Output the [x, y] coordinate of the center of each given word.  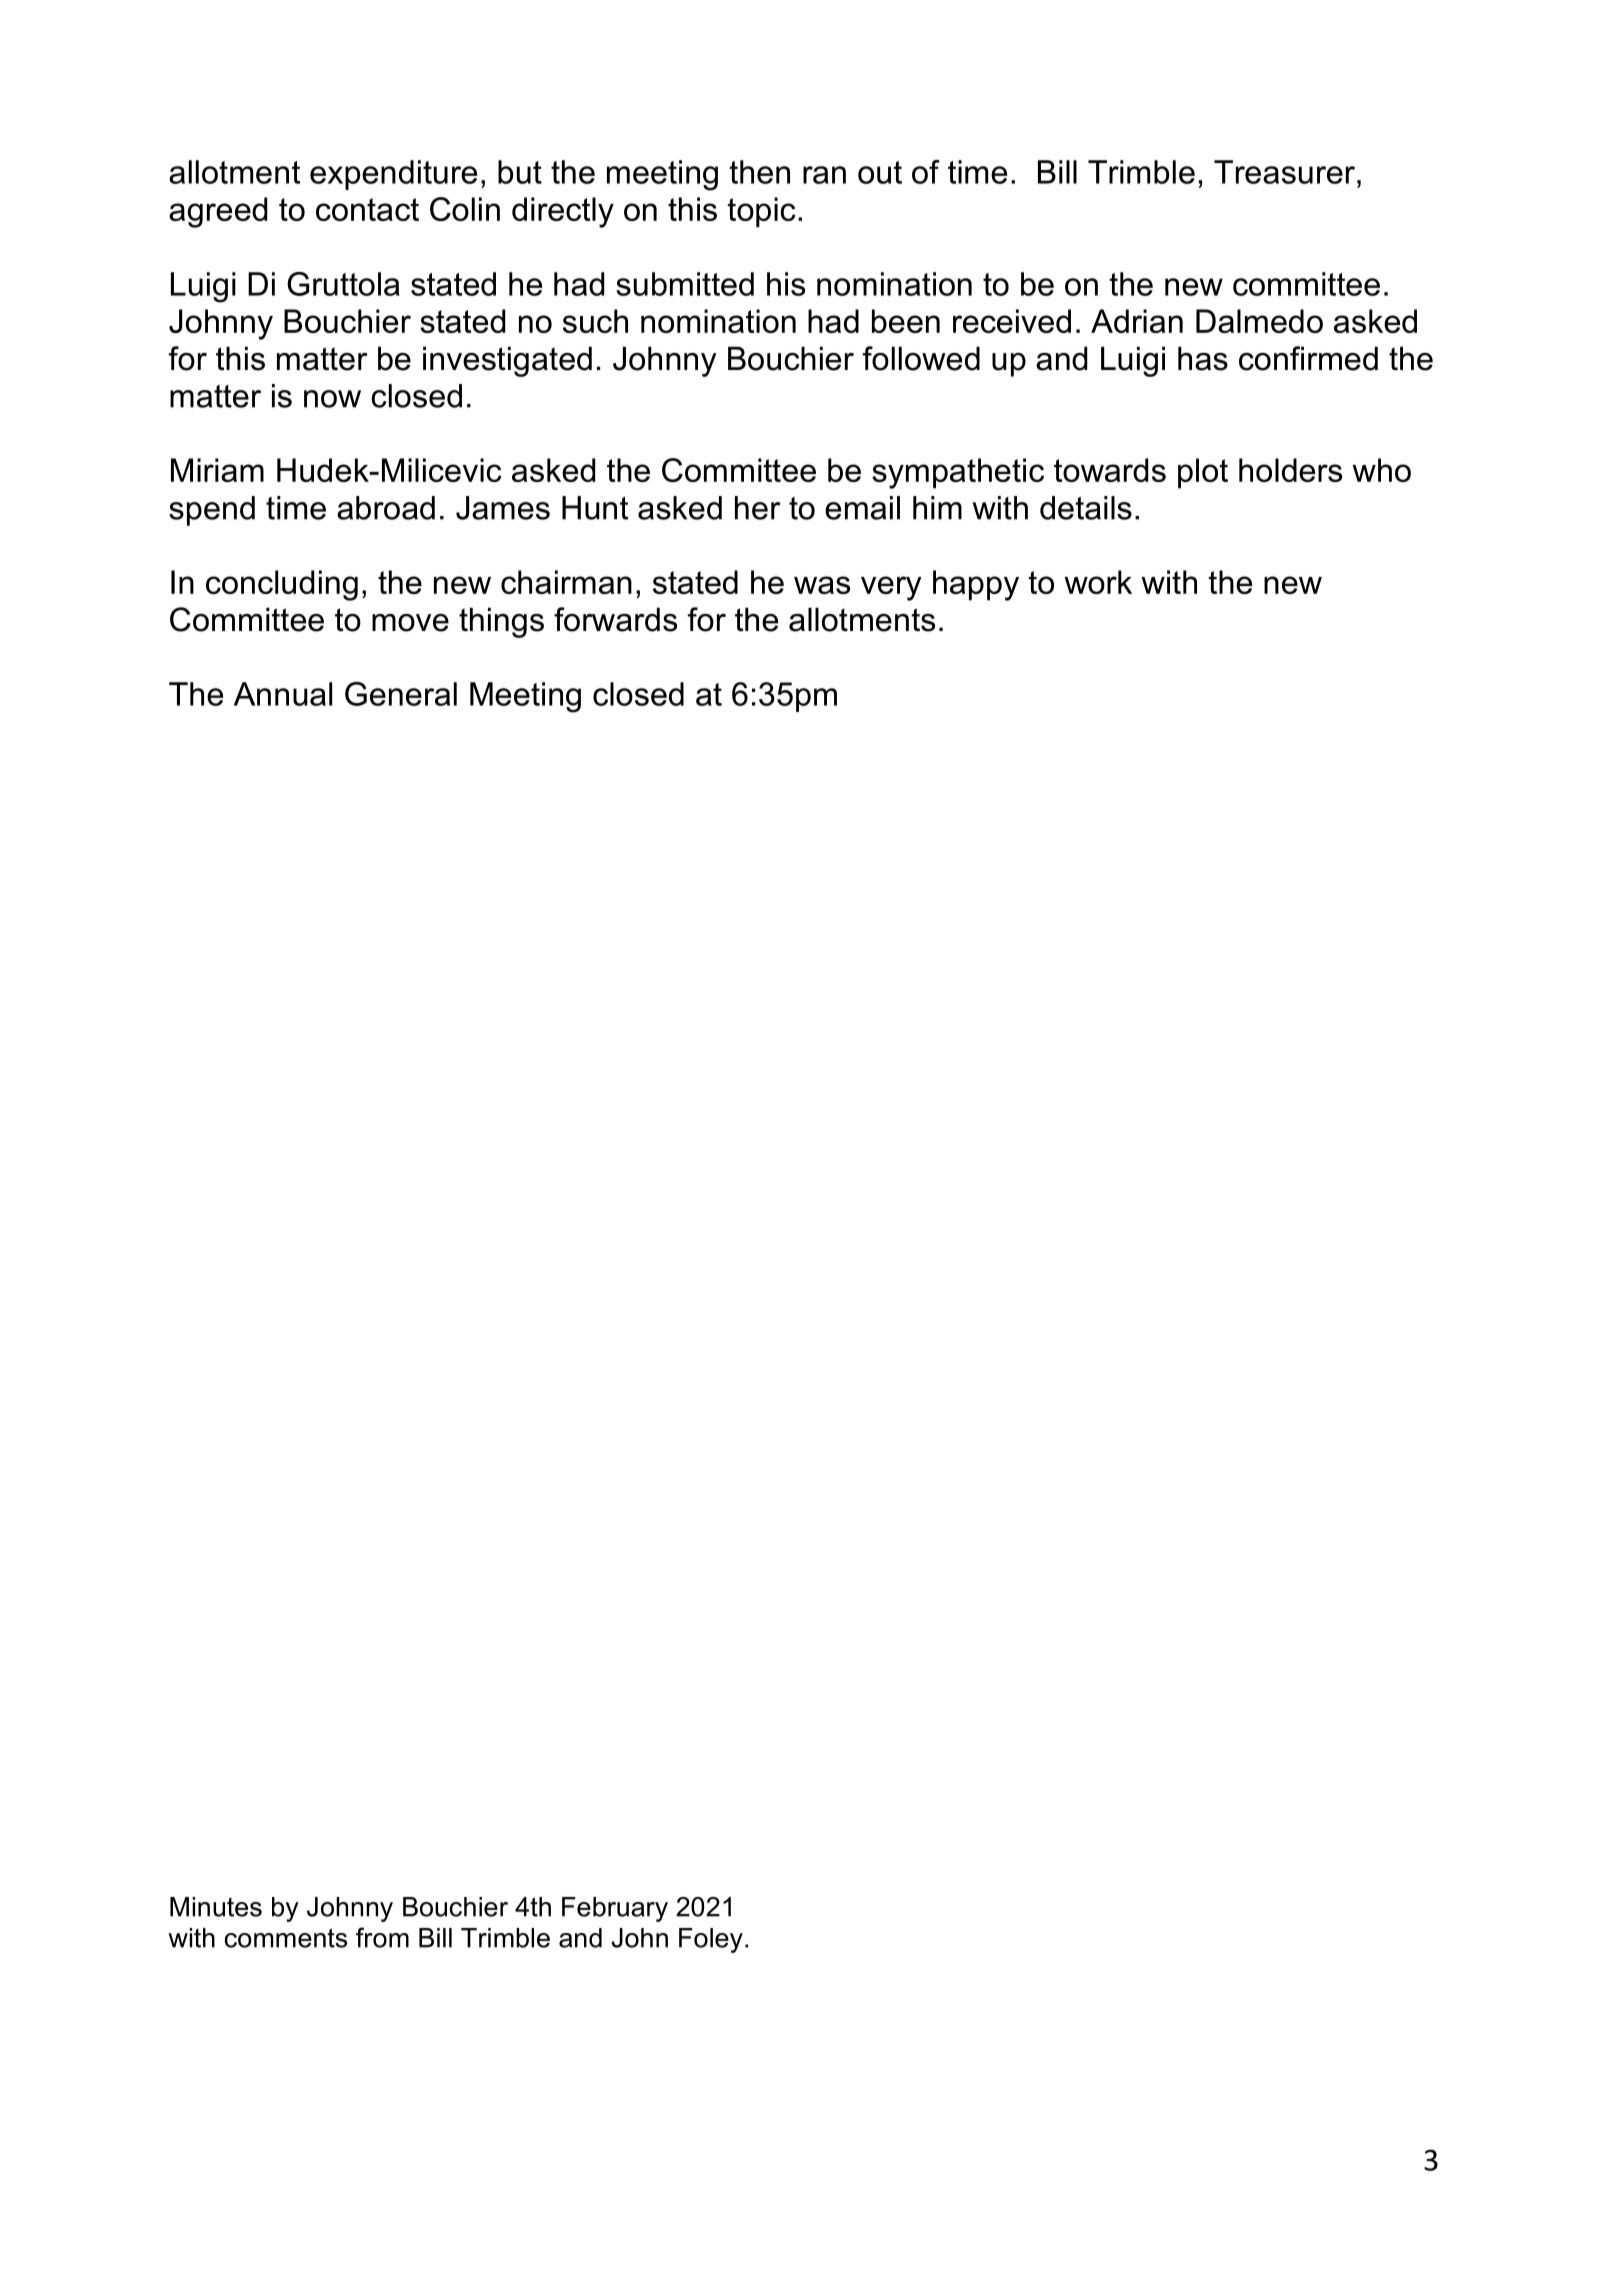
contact [367, 209]
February [615, 1909]
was [822, 585]
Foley [711, 1940]
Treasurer [1286, 172]
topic [762, 212]
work [1098, 582]
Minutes [216, 1907]
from [382, 1937]
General [401, 694]
